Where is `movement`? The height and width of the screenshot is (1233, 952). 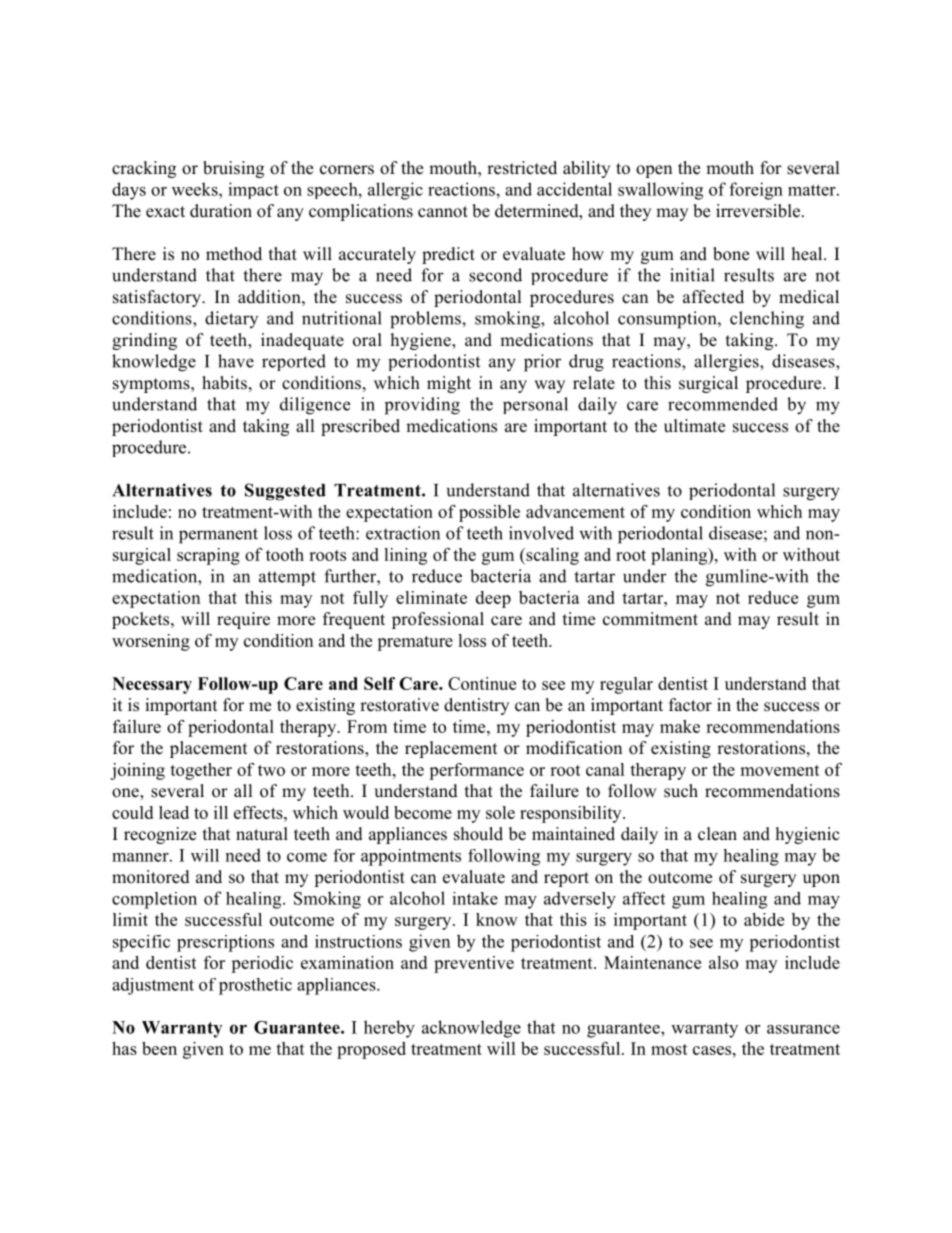 movement is located at coordinates (780, 770).
